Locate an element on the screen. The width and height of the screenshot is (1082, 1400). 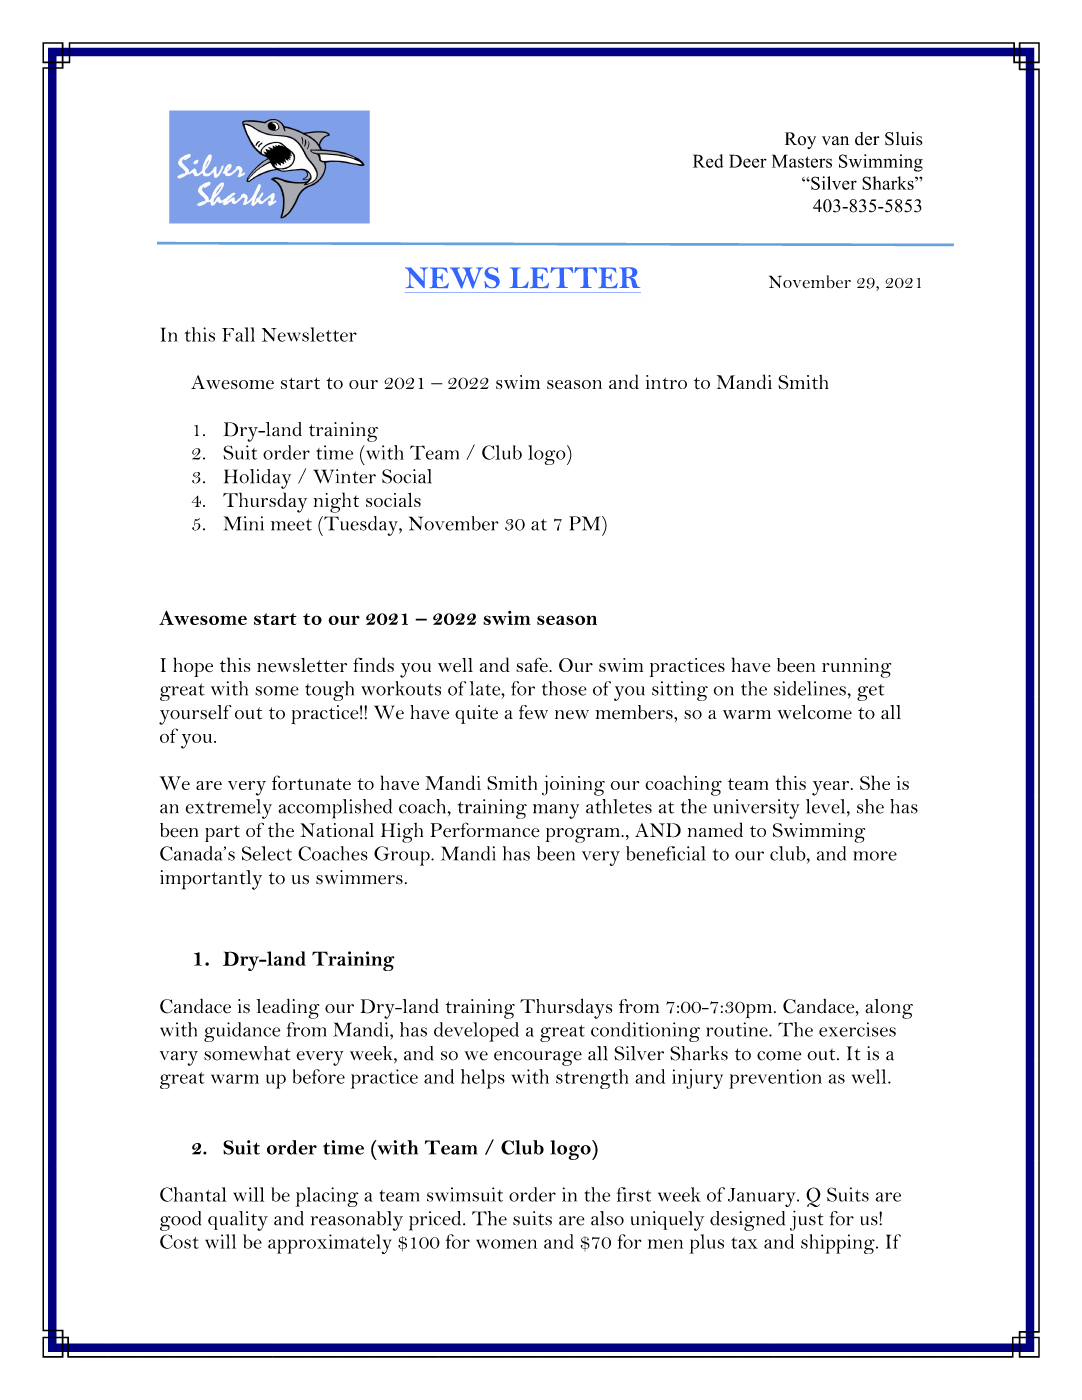
Red is located at coordinates (708, 161).
